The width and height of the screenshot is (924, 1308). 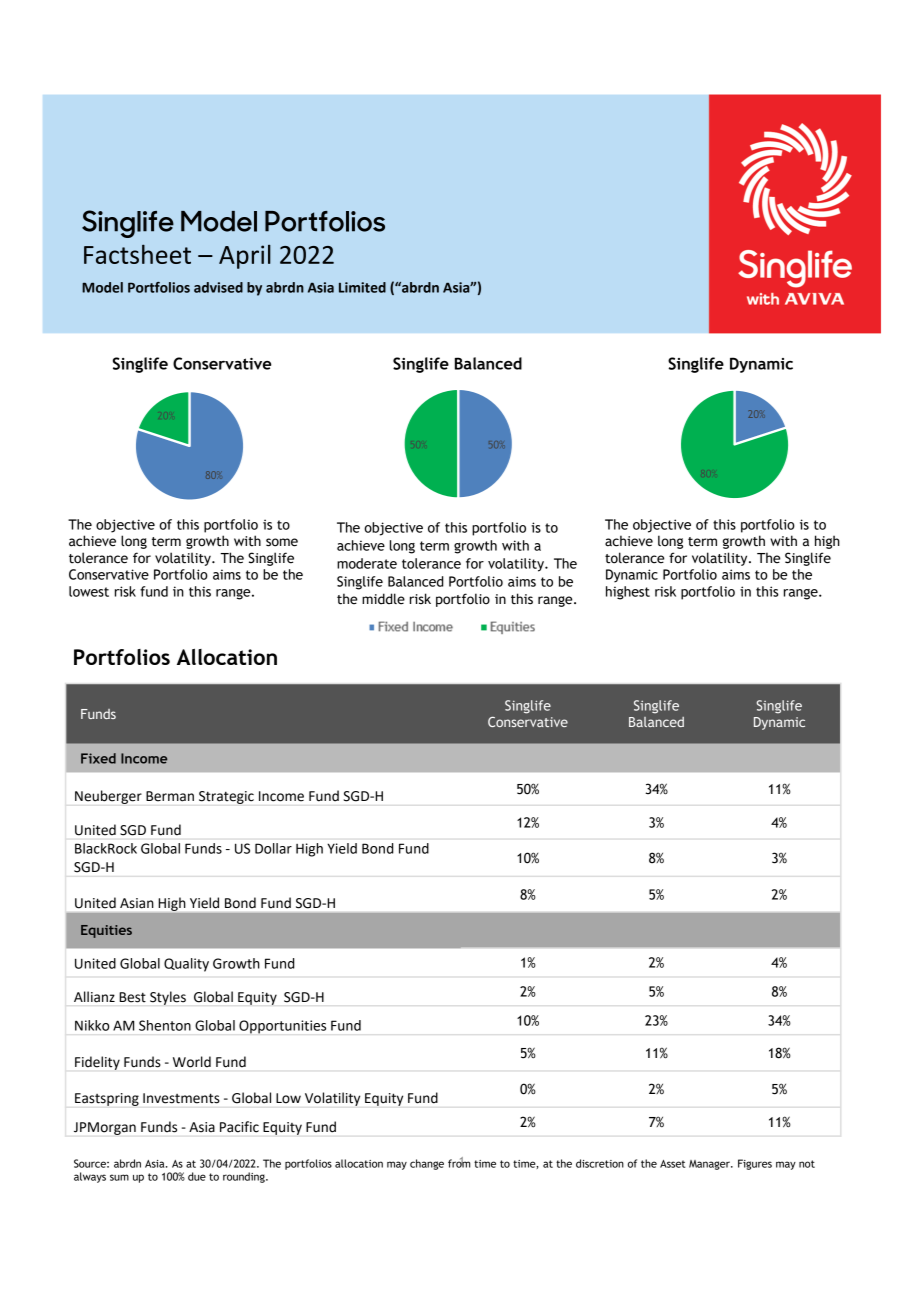 What do you see at coordinates (197, 1176) in the screenshot?
I see `due` at bounding box center [197, 1176].
